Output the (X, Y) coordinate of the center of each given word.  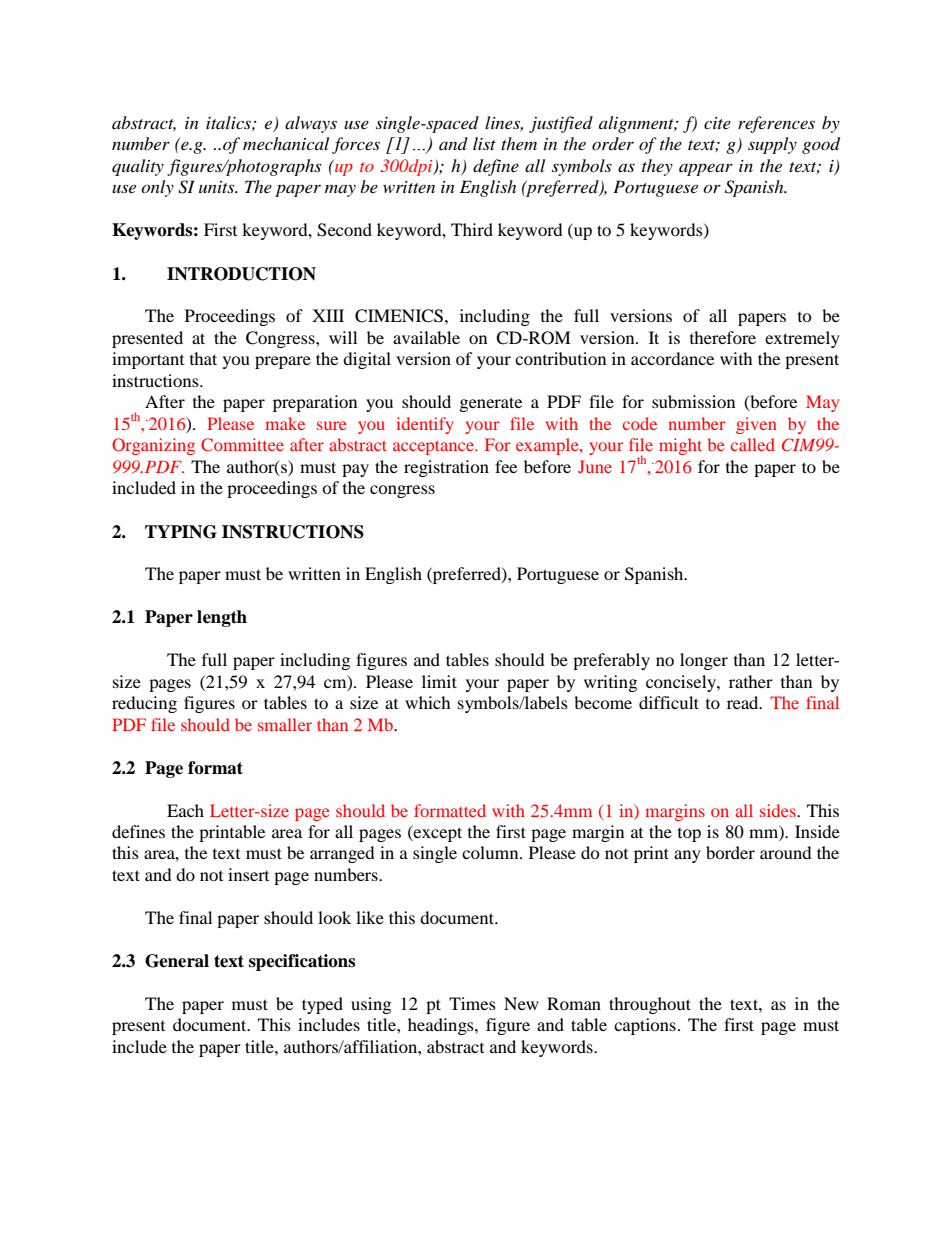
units (218, 187)
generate (491, 404)
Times (472, 1003)
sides (779, 810)
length (222, 618)
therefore (723, 337)
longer (704, 661)
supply (772, 145)
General (177, 961)
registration (446, 468)
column (491, 852)
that (203, 358)
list (484, 143)
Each (185, 810)
